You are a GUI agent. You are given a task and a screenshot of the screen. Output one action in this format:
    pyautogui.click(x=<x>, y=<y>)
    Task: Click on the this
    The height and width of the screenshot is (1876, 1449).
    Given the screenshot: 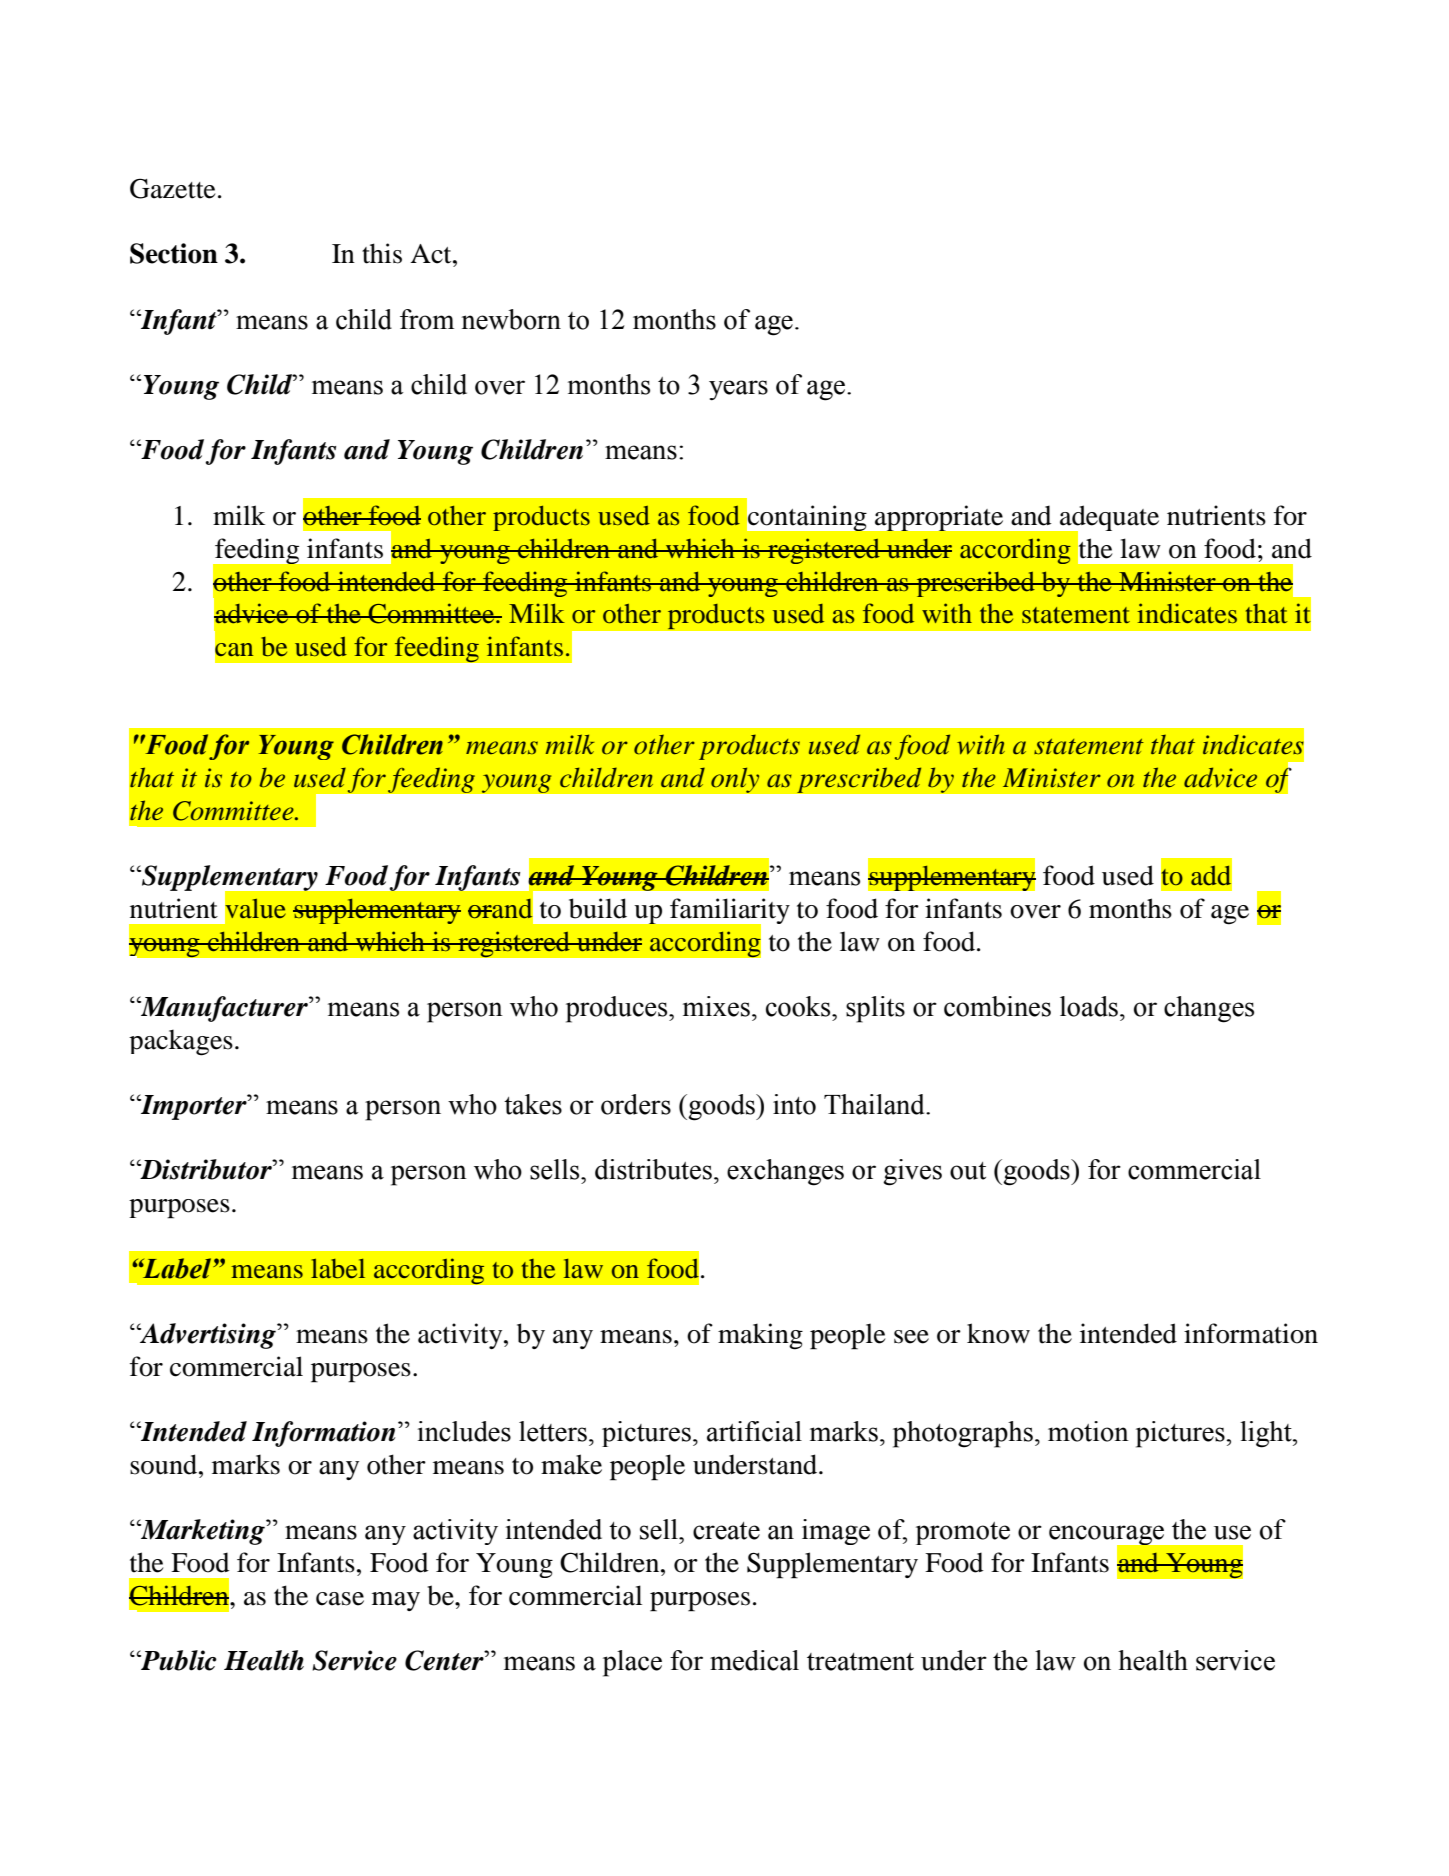 What is the action you would take?
    pyautogui.click(x=382, y=253)
